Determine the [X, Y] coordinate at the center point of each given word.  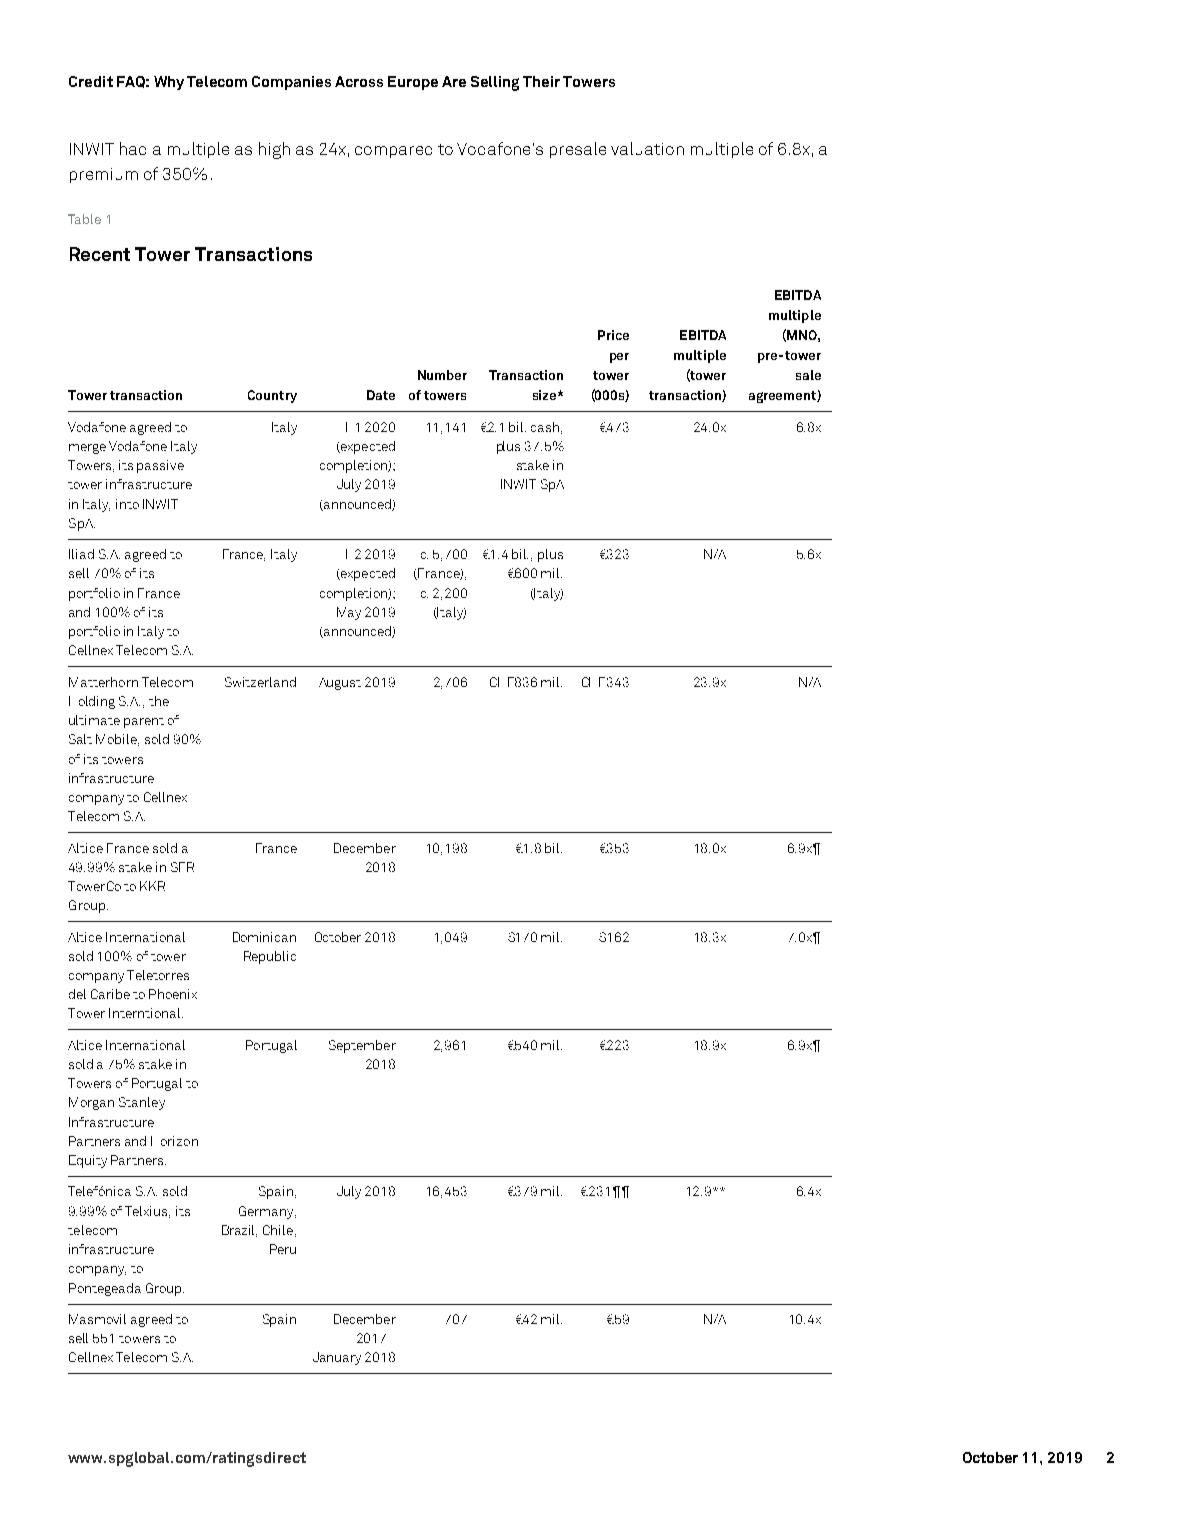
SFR [182, 867]
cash [546, 428]
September [362, 1046]
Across [359, 81]
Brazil [239, 1231]
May [349, 613]
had [133, 148]
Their [541, 81]
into [127, 504]
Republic [270, 957]
